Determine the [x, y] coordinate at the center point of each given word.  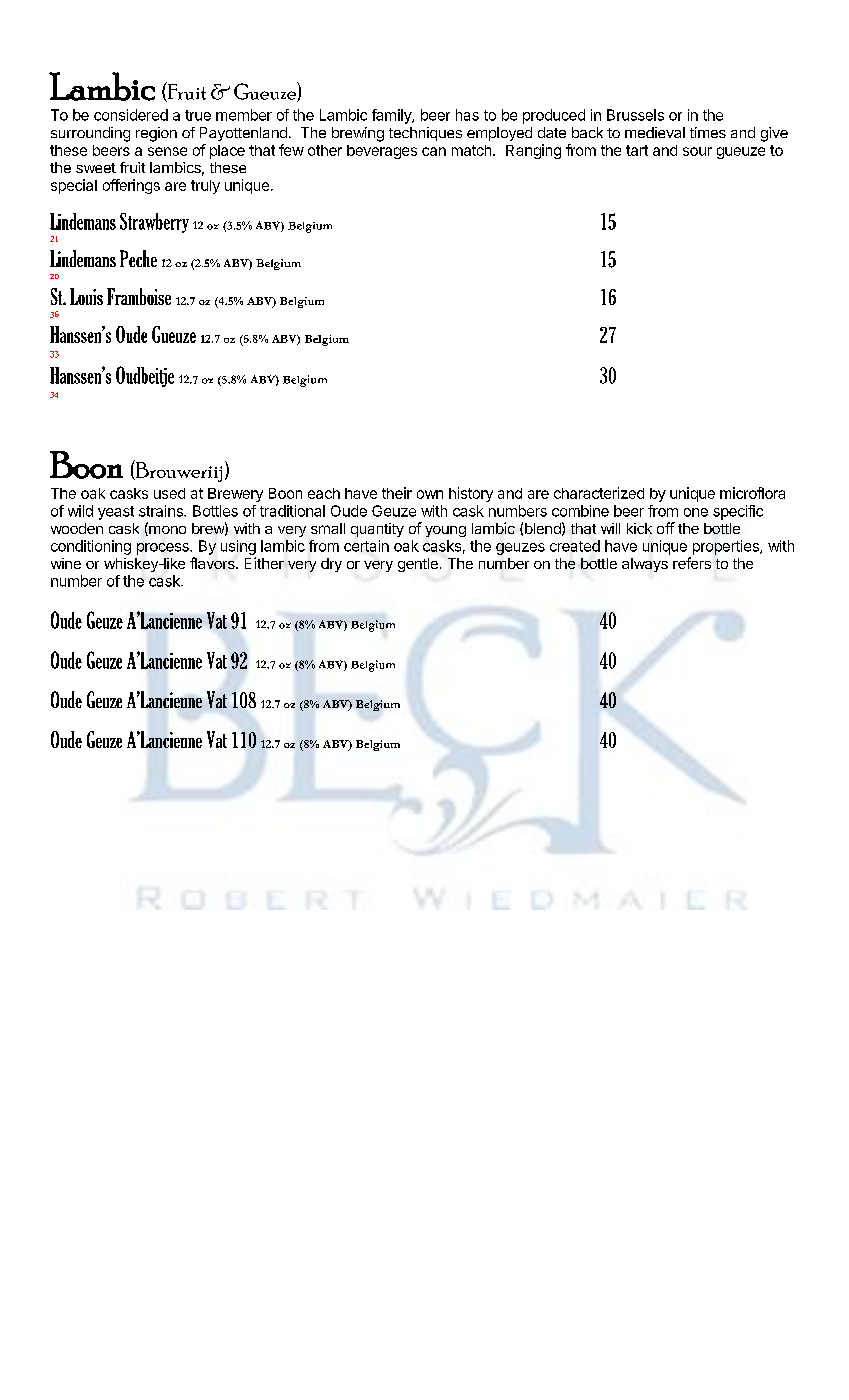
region [156, 134]
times [708, 132]
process [164, 549]
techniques [425, 134]
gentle [418, 565]
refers [692, 563]
